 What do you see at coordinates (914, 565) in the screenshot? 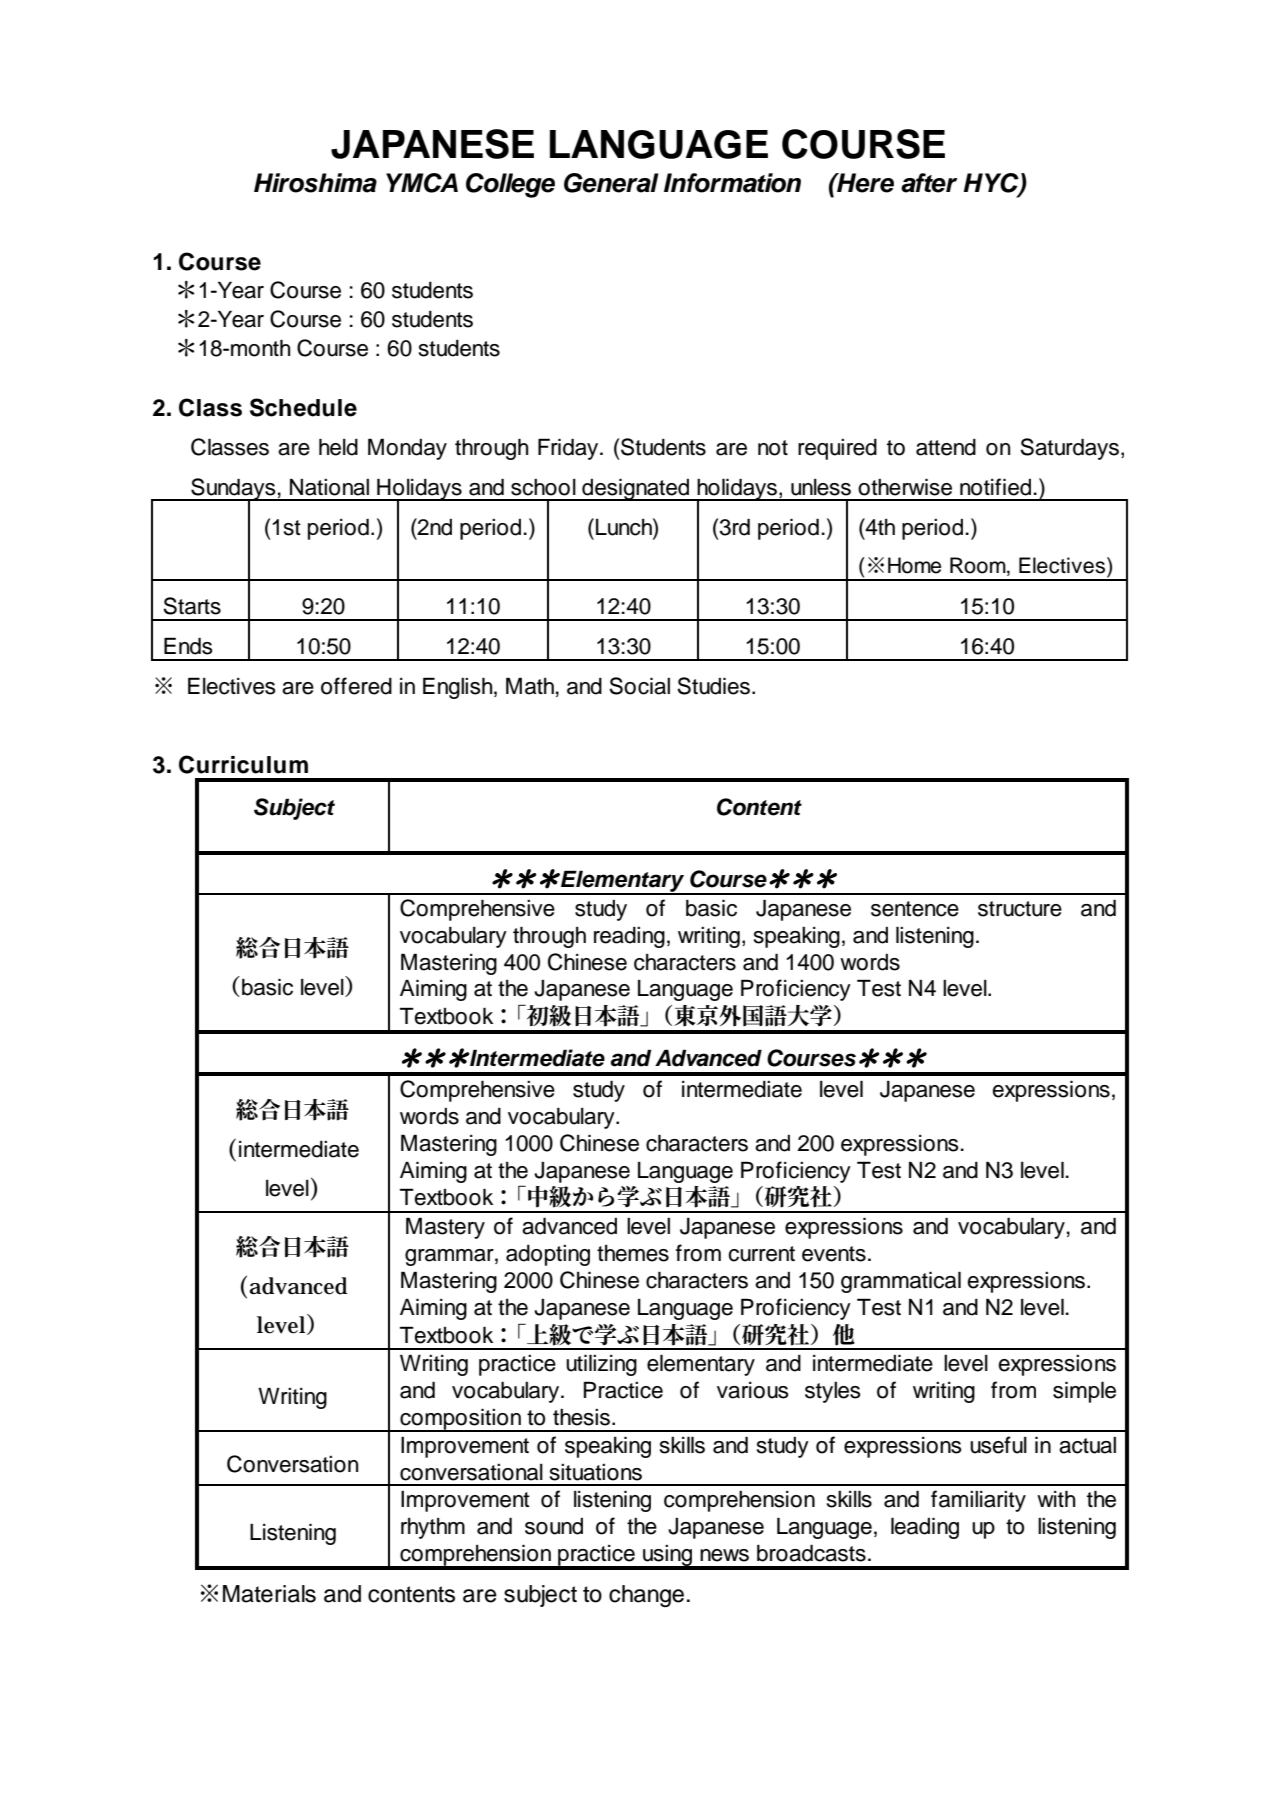
I see `Home` at bounding box center [914, 565].
